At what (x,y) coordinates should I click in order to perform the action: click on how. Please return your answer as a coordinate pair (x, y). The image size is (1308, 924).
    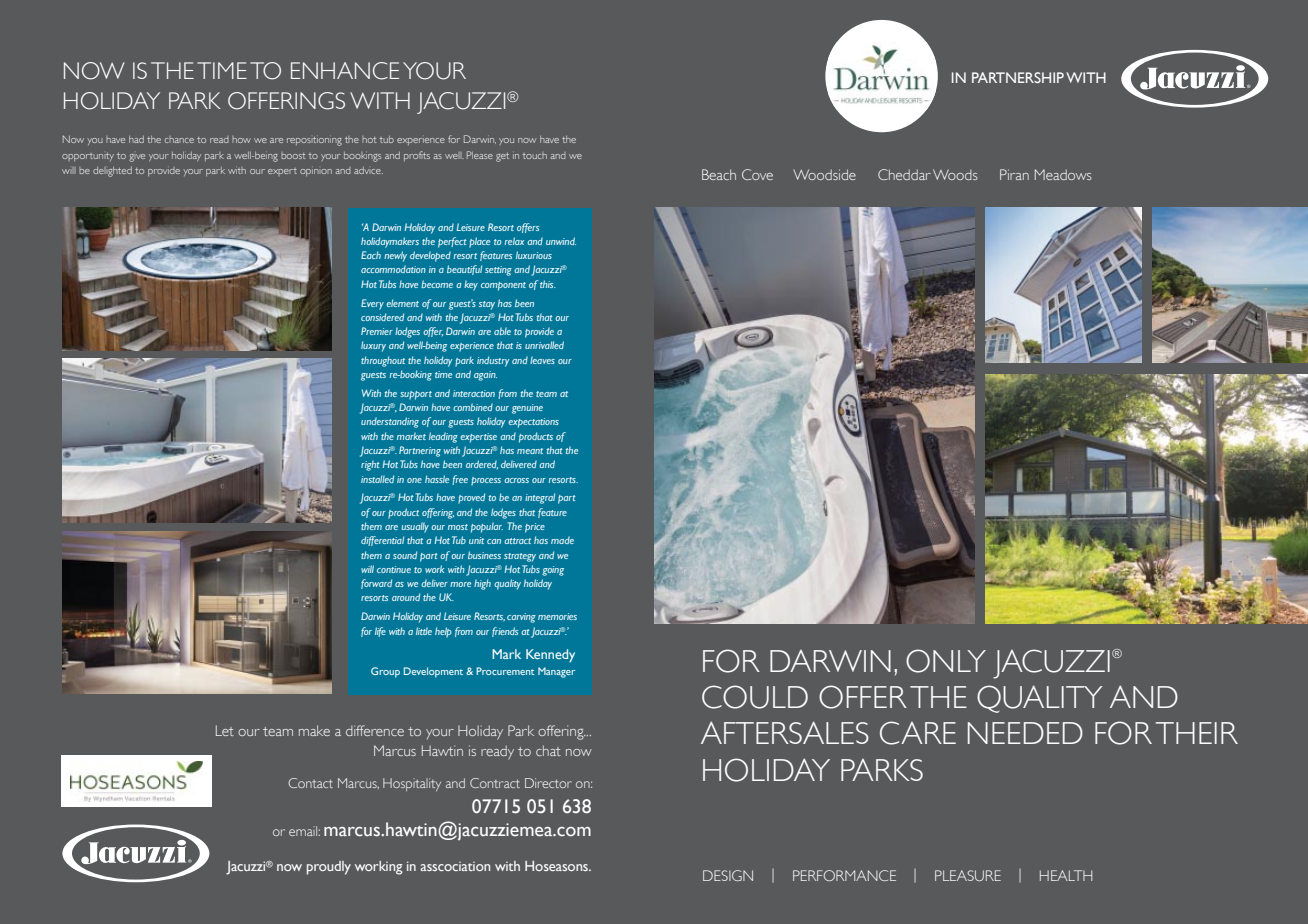
    Looking at the image, I should click on (241, 139).
